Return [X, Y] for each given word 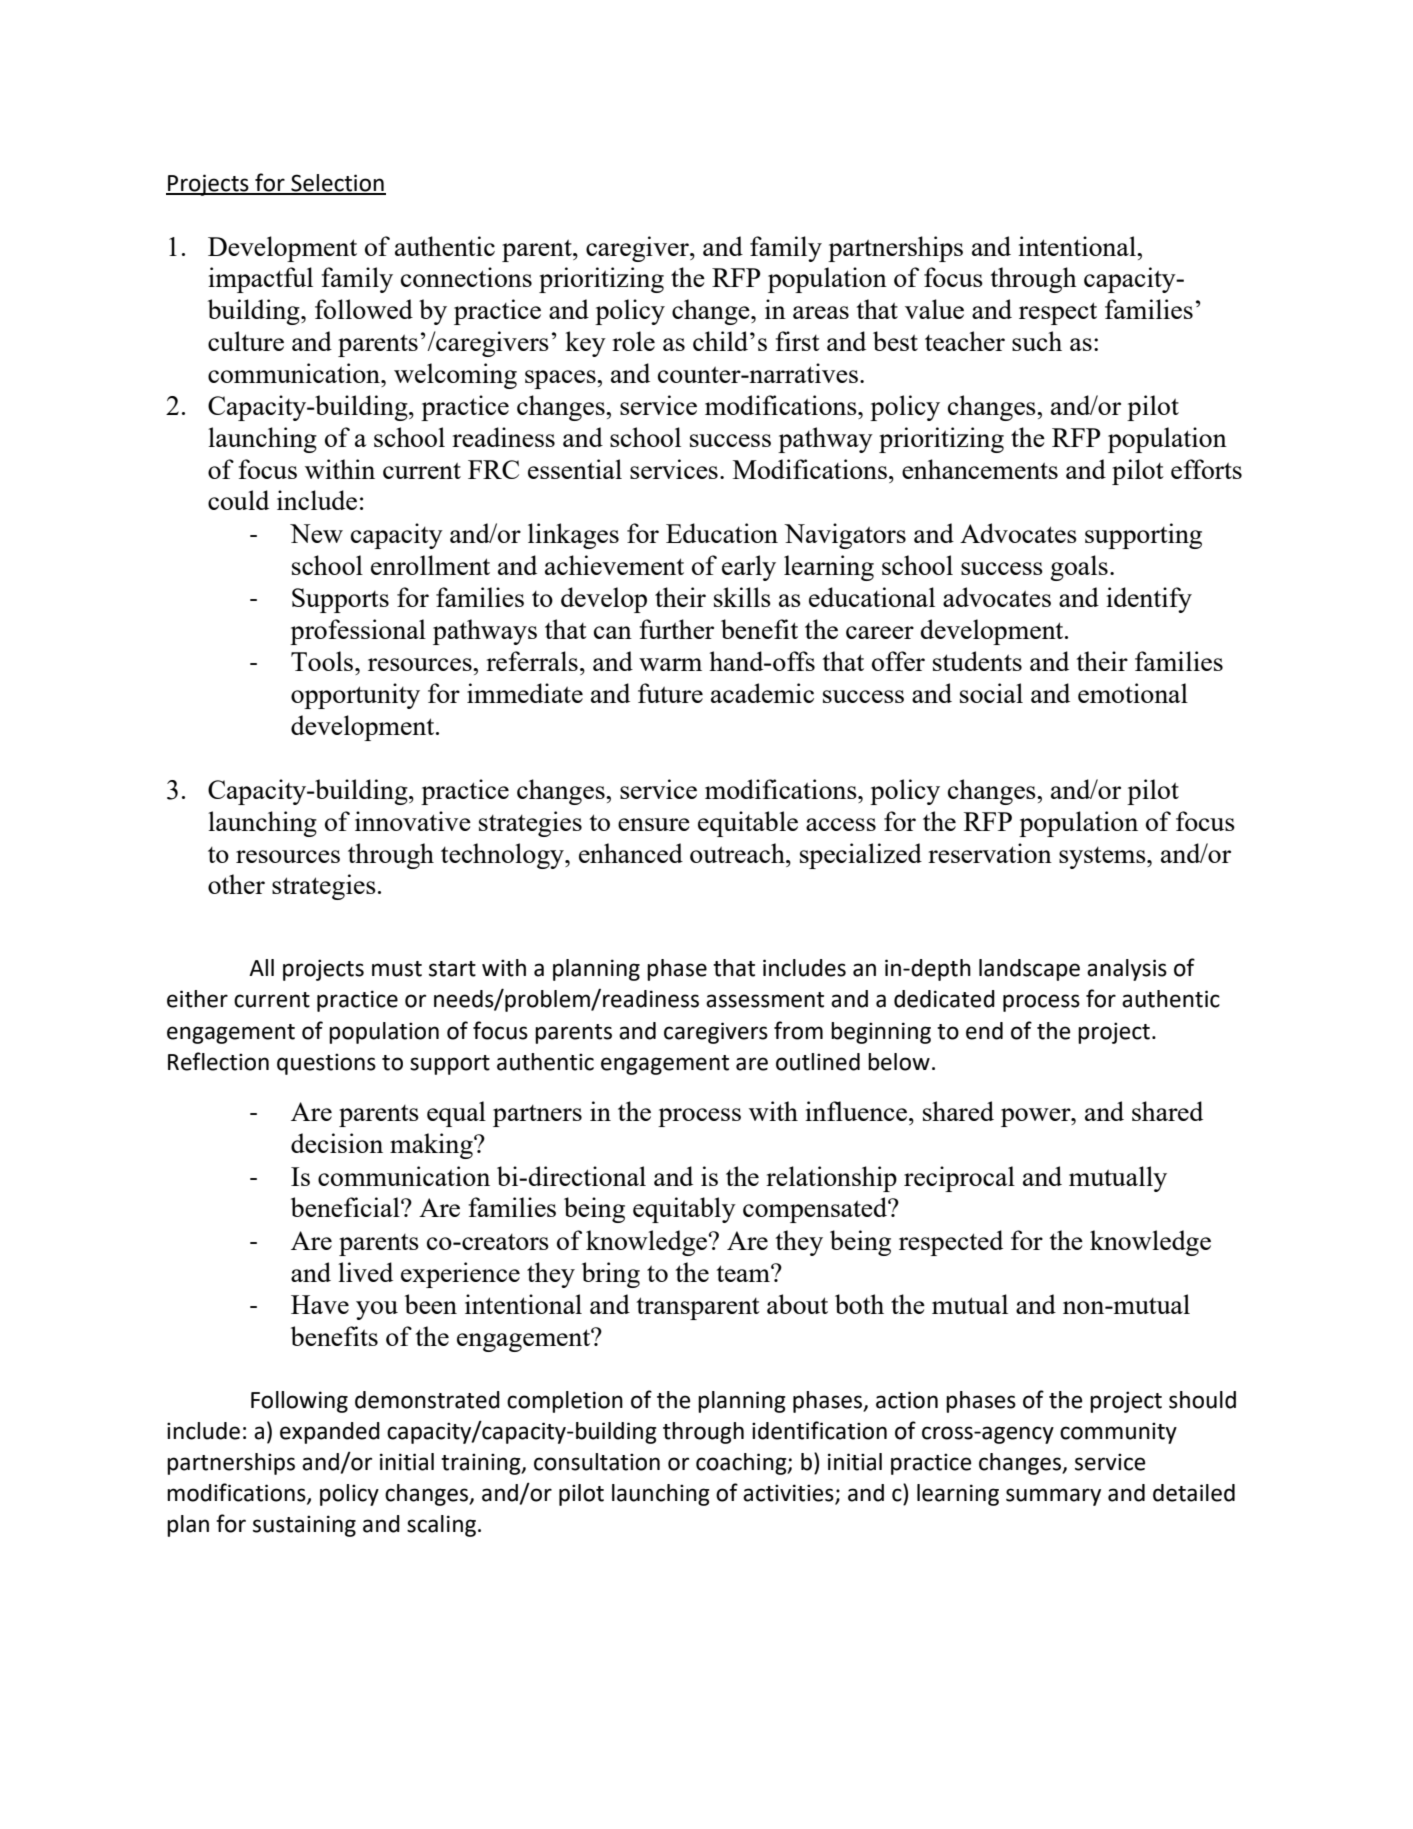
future [670, 693]
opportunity [355, 696]
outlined [818, 1062]
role [633, 341]
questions [326, 1064]
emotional [1133, 693]
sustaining [304, 1526]
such [1037, 341]
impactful [260, 280]
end [984, 1031]
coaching [742, 1464]
